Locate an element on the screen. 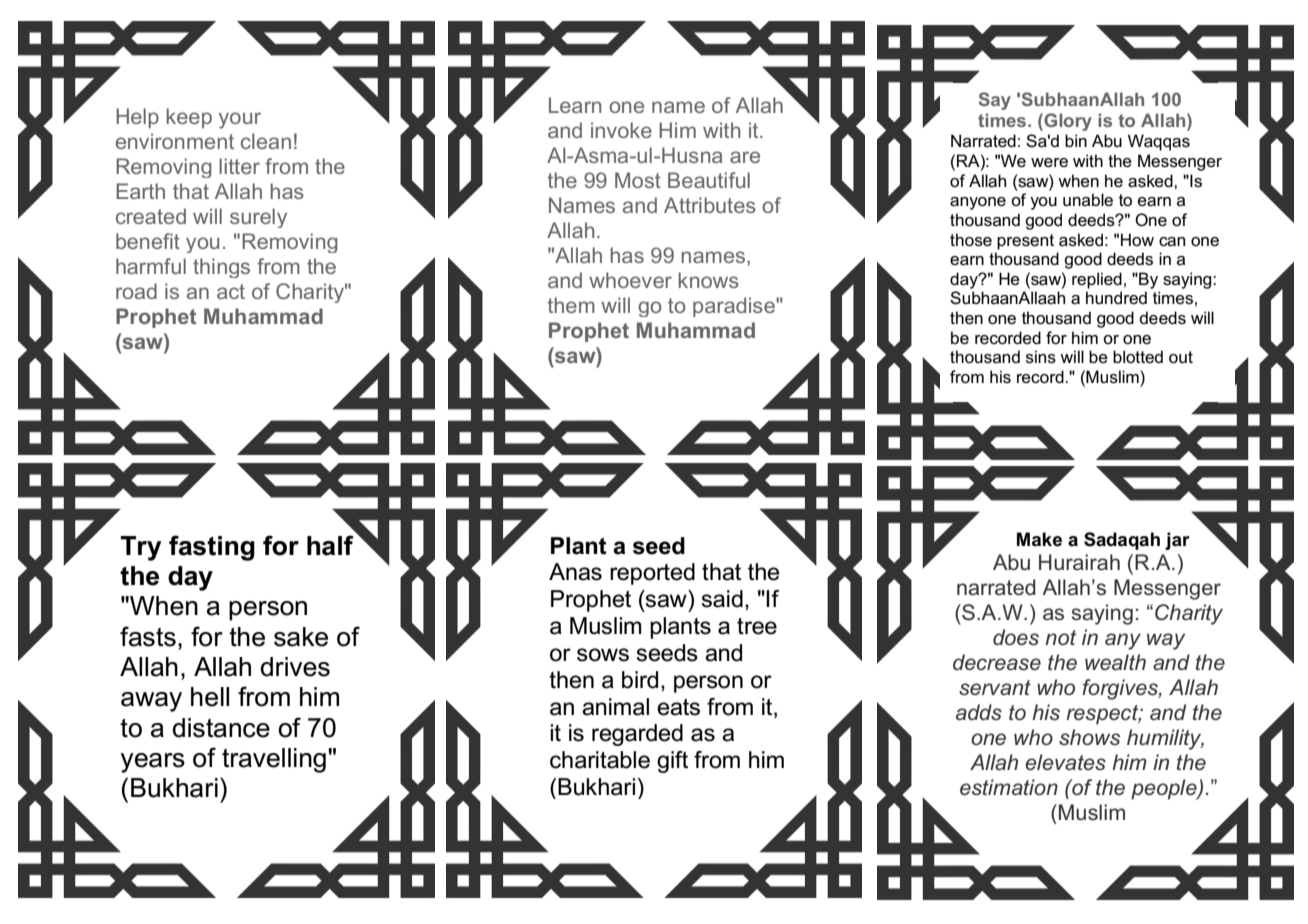 This screenshot has height=924, width=1308. hundred is located at coordinates (1116, 297).
